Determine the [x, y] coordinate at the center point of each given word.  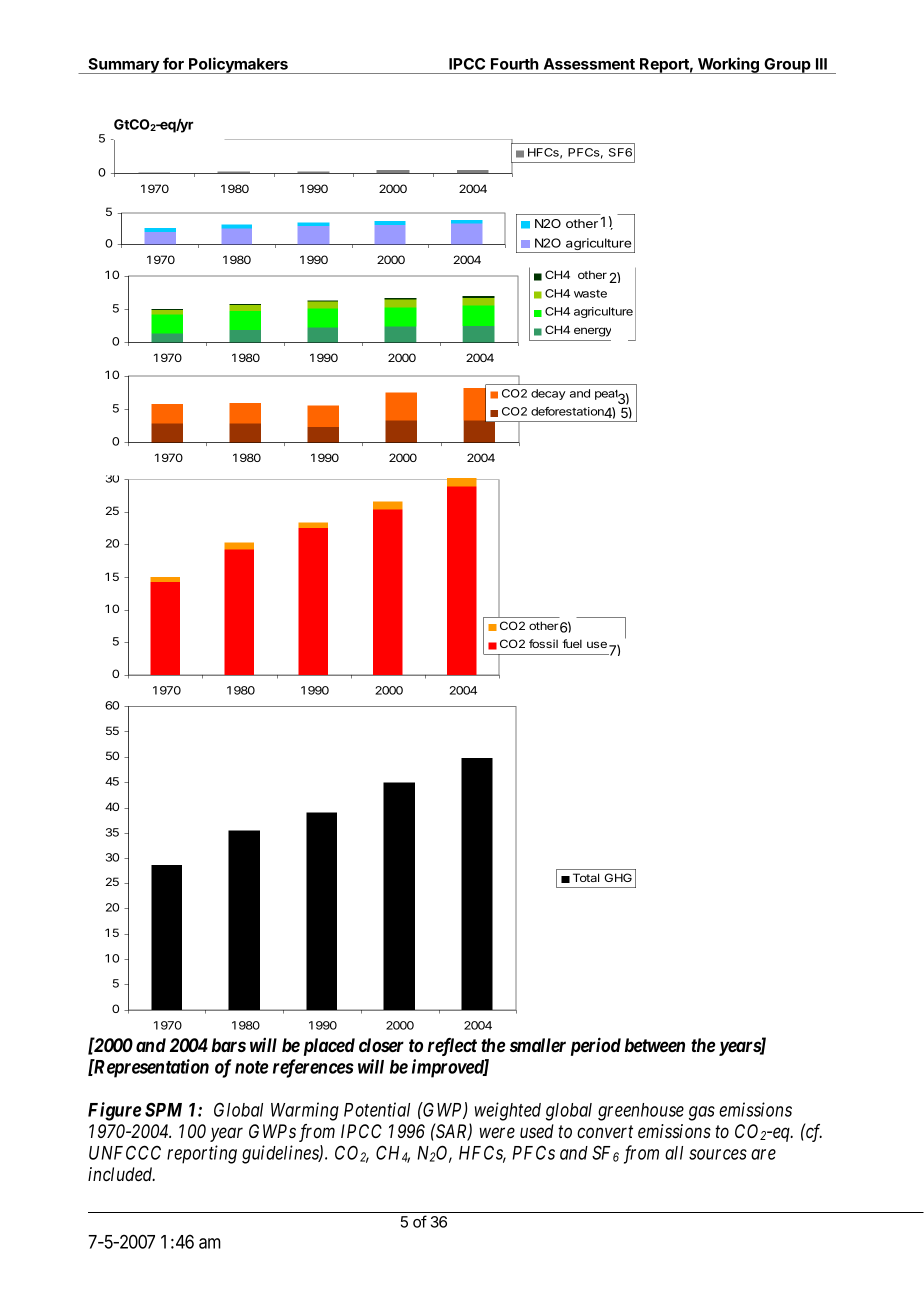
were [497, 1132]
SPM [163, 1109]
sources [718, 1154]
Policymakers [238, 65]
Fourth [515, 64]
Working [728, 65]
